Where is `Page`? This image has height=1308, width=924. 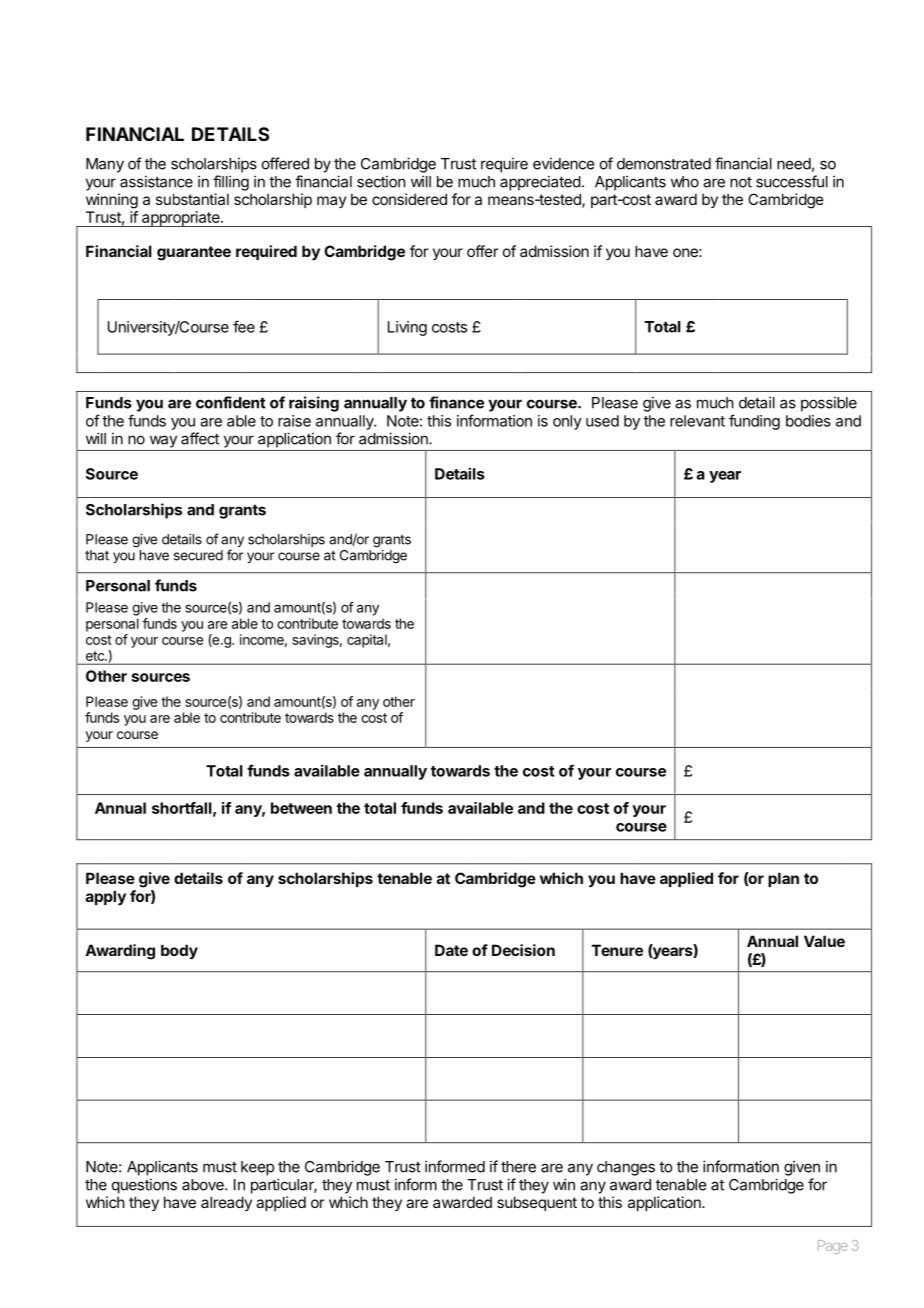 Page is located at coordinates (832, 1247).
